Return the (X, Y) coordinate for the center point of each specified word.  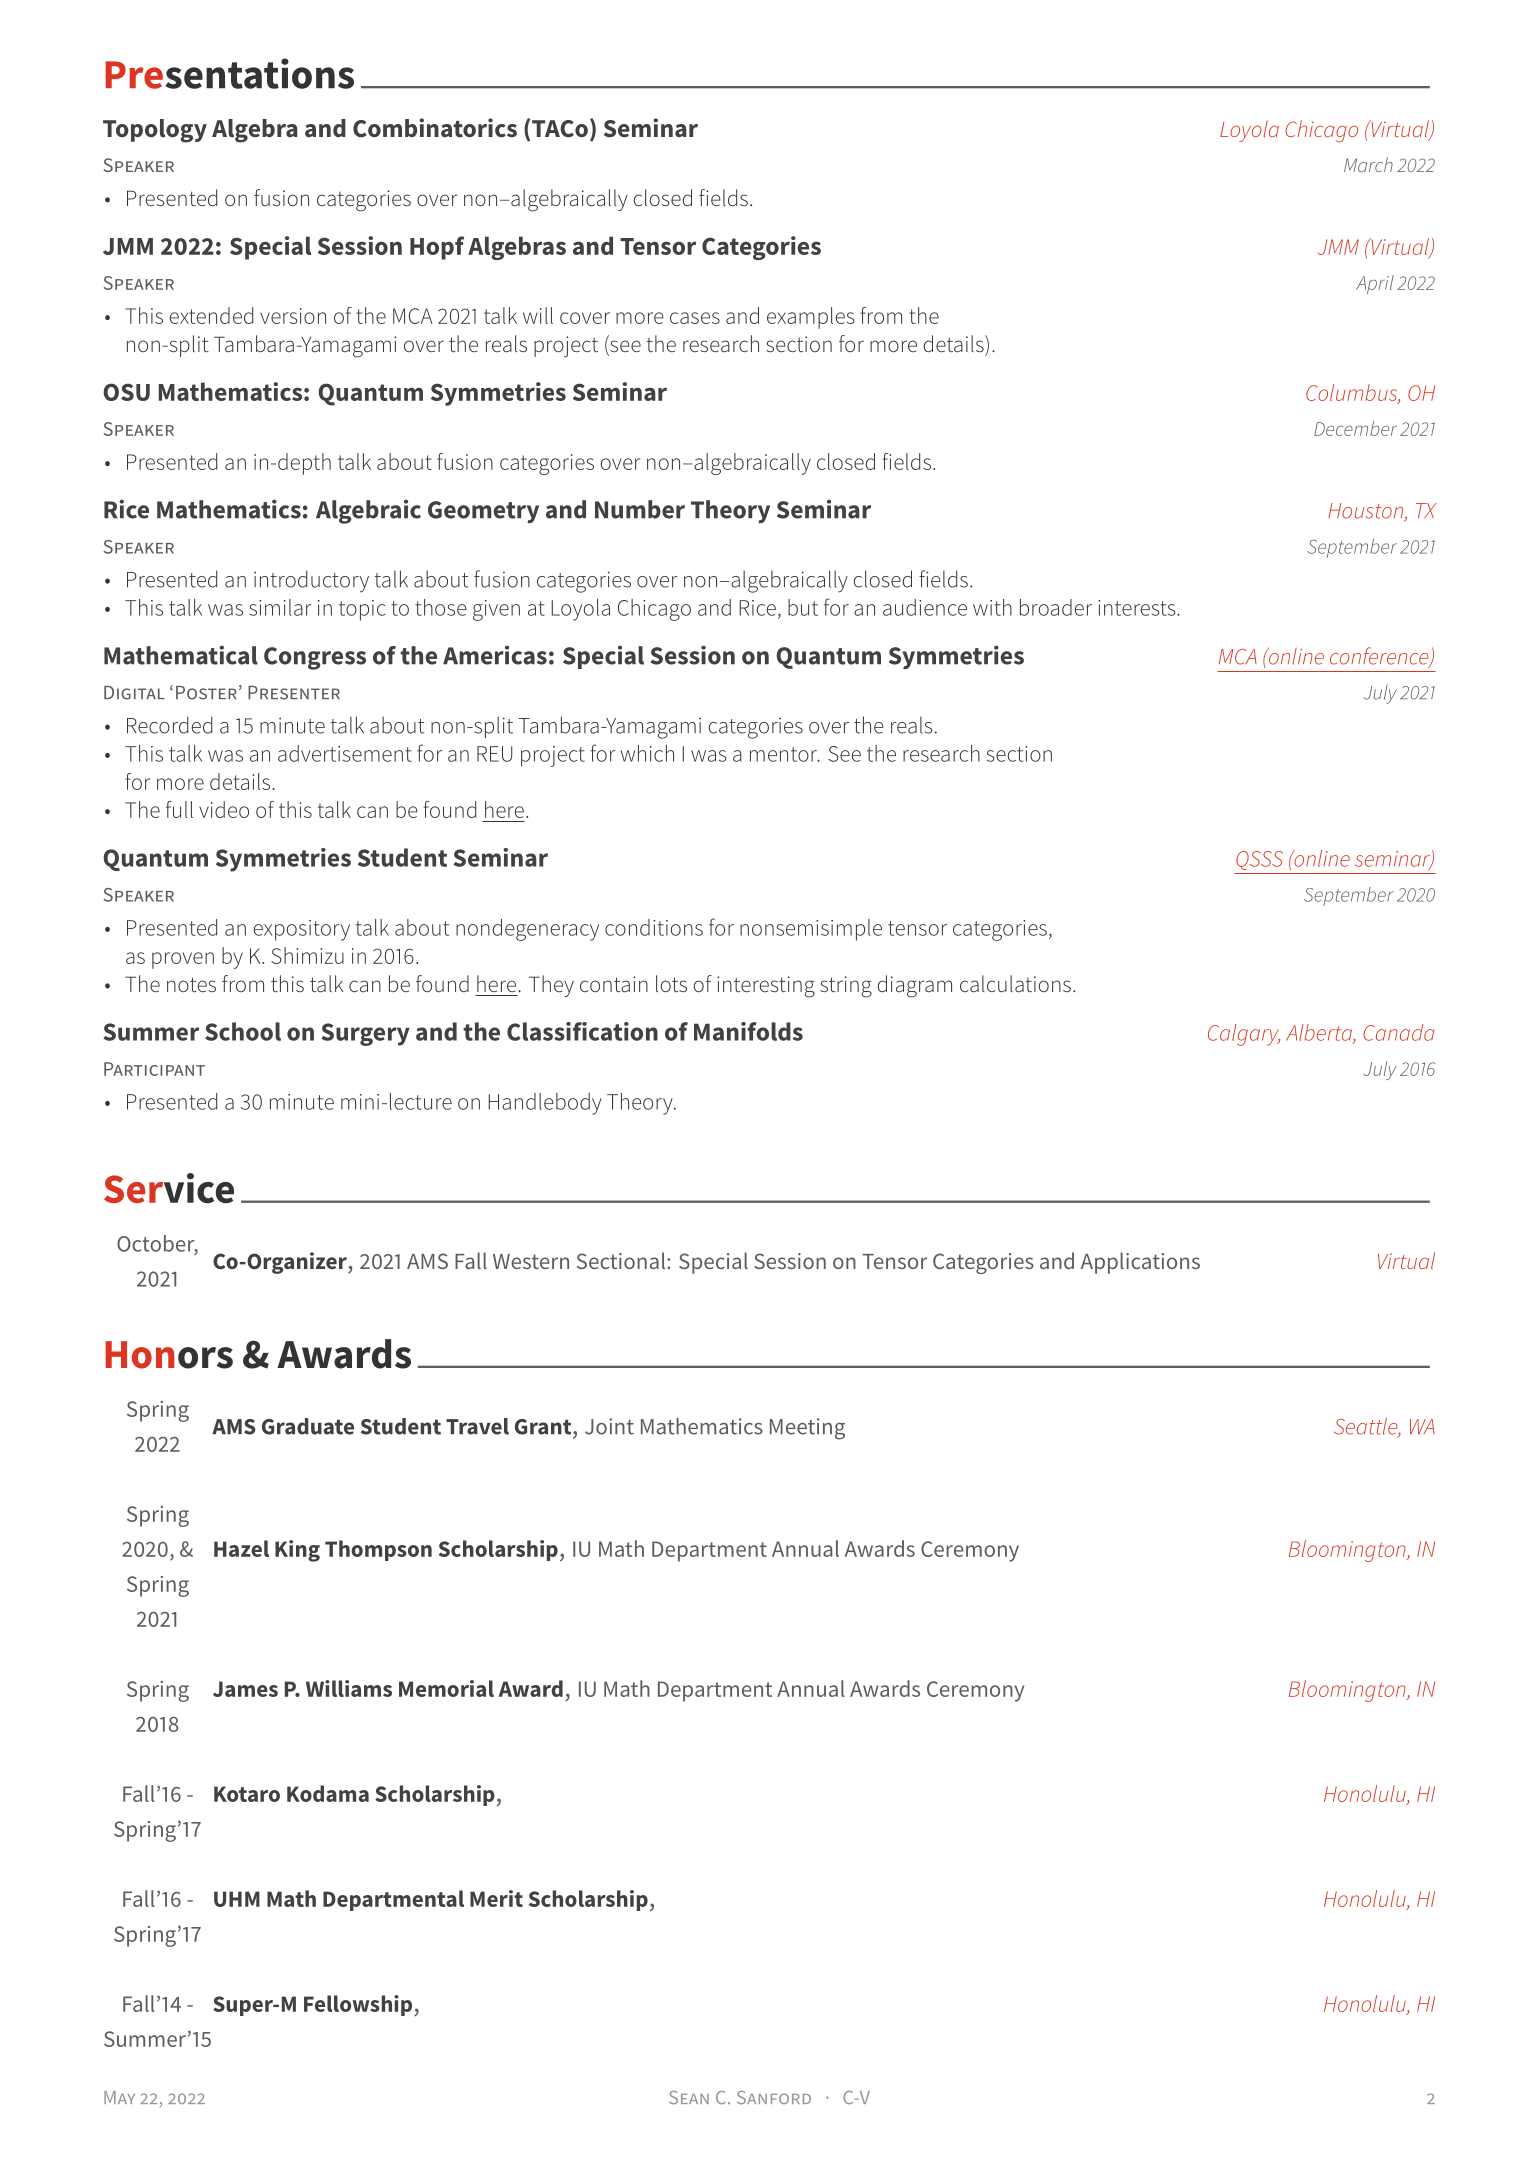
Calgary (1244, 1035)
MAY (119, 2097)
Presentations (229, 73)
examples (810, 318)
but (803, 607)
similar (280, 607)
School (243, 1031)
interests (1138, 608)
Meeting (807, 1429)
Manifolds (748, 1031)
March (1368, 164)
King (297, 1551)
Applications (1140, 1263)
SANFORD (774, 2097)
